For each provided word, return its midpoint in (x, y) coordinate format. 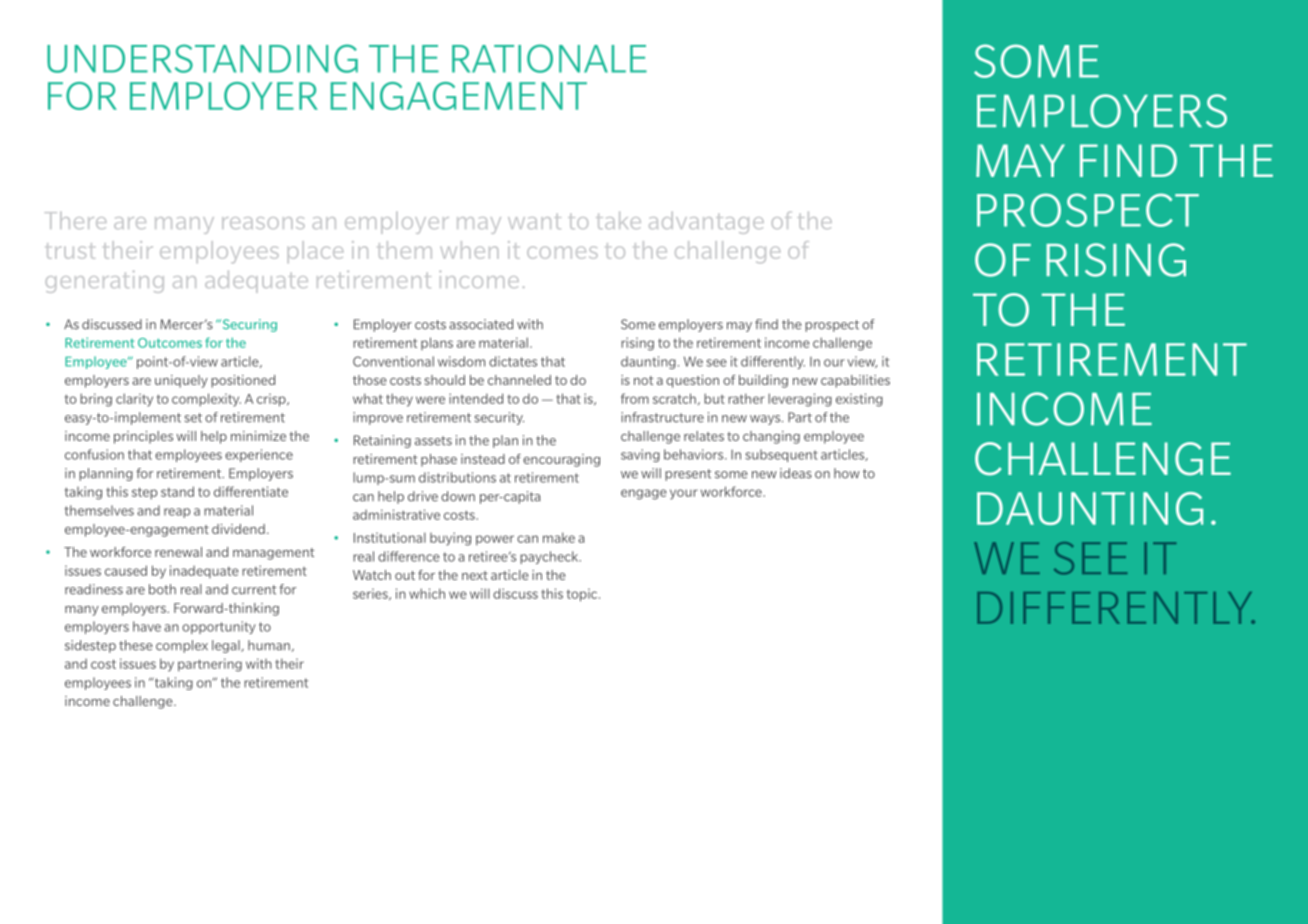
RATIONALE (549, 58)
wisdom (461, 361)
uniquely (181, 381)
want (534, 221)
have (147, 626)
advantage (706, 223)
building (763, 381)
